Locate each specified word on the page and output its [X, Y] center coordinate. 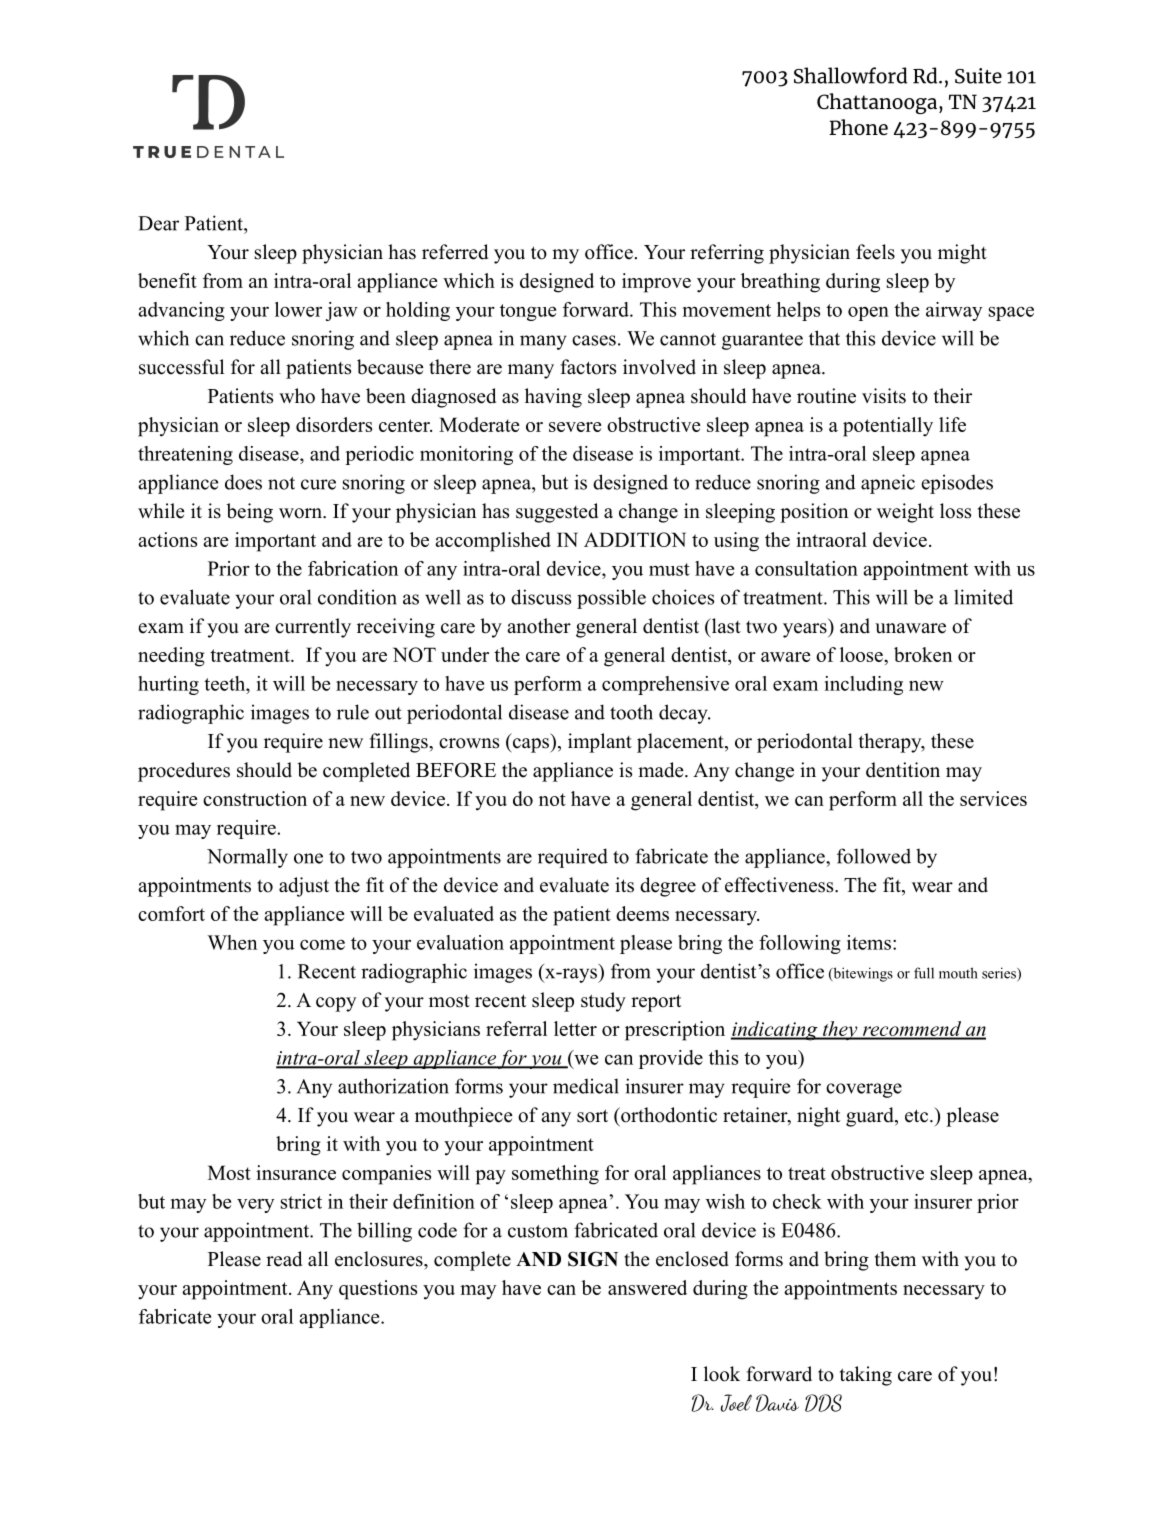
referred [455, 252]
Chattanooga [878, 103]
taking [866, 1376]
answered [647, 1287]
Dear [158, 223]
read [284, 1259]
